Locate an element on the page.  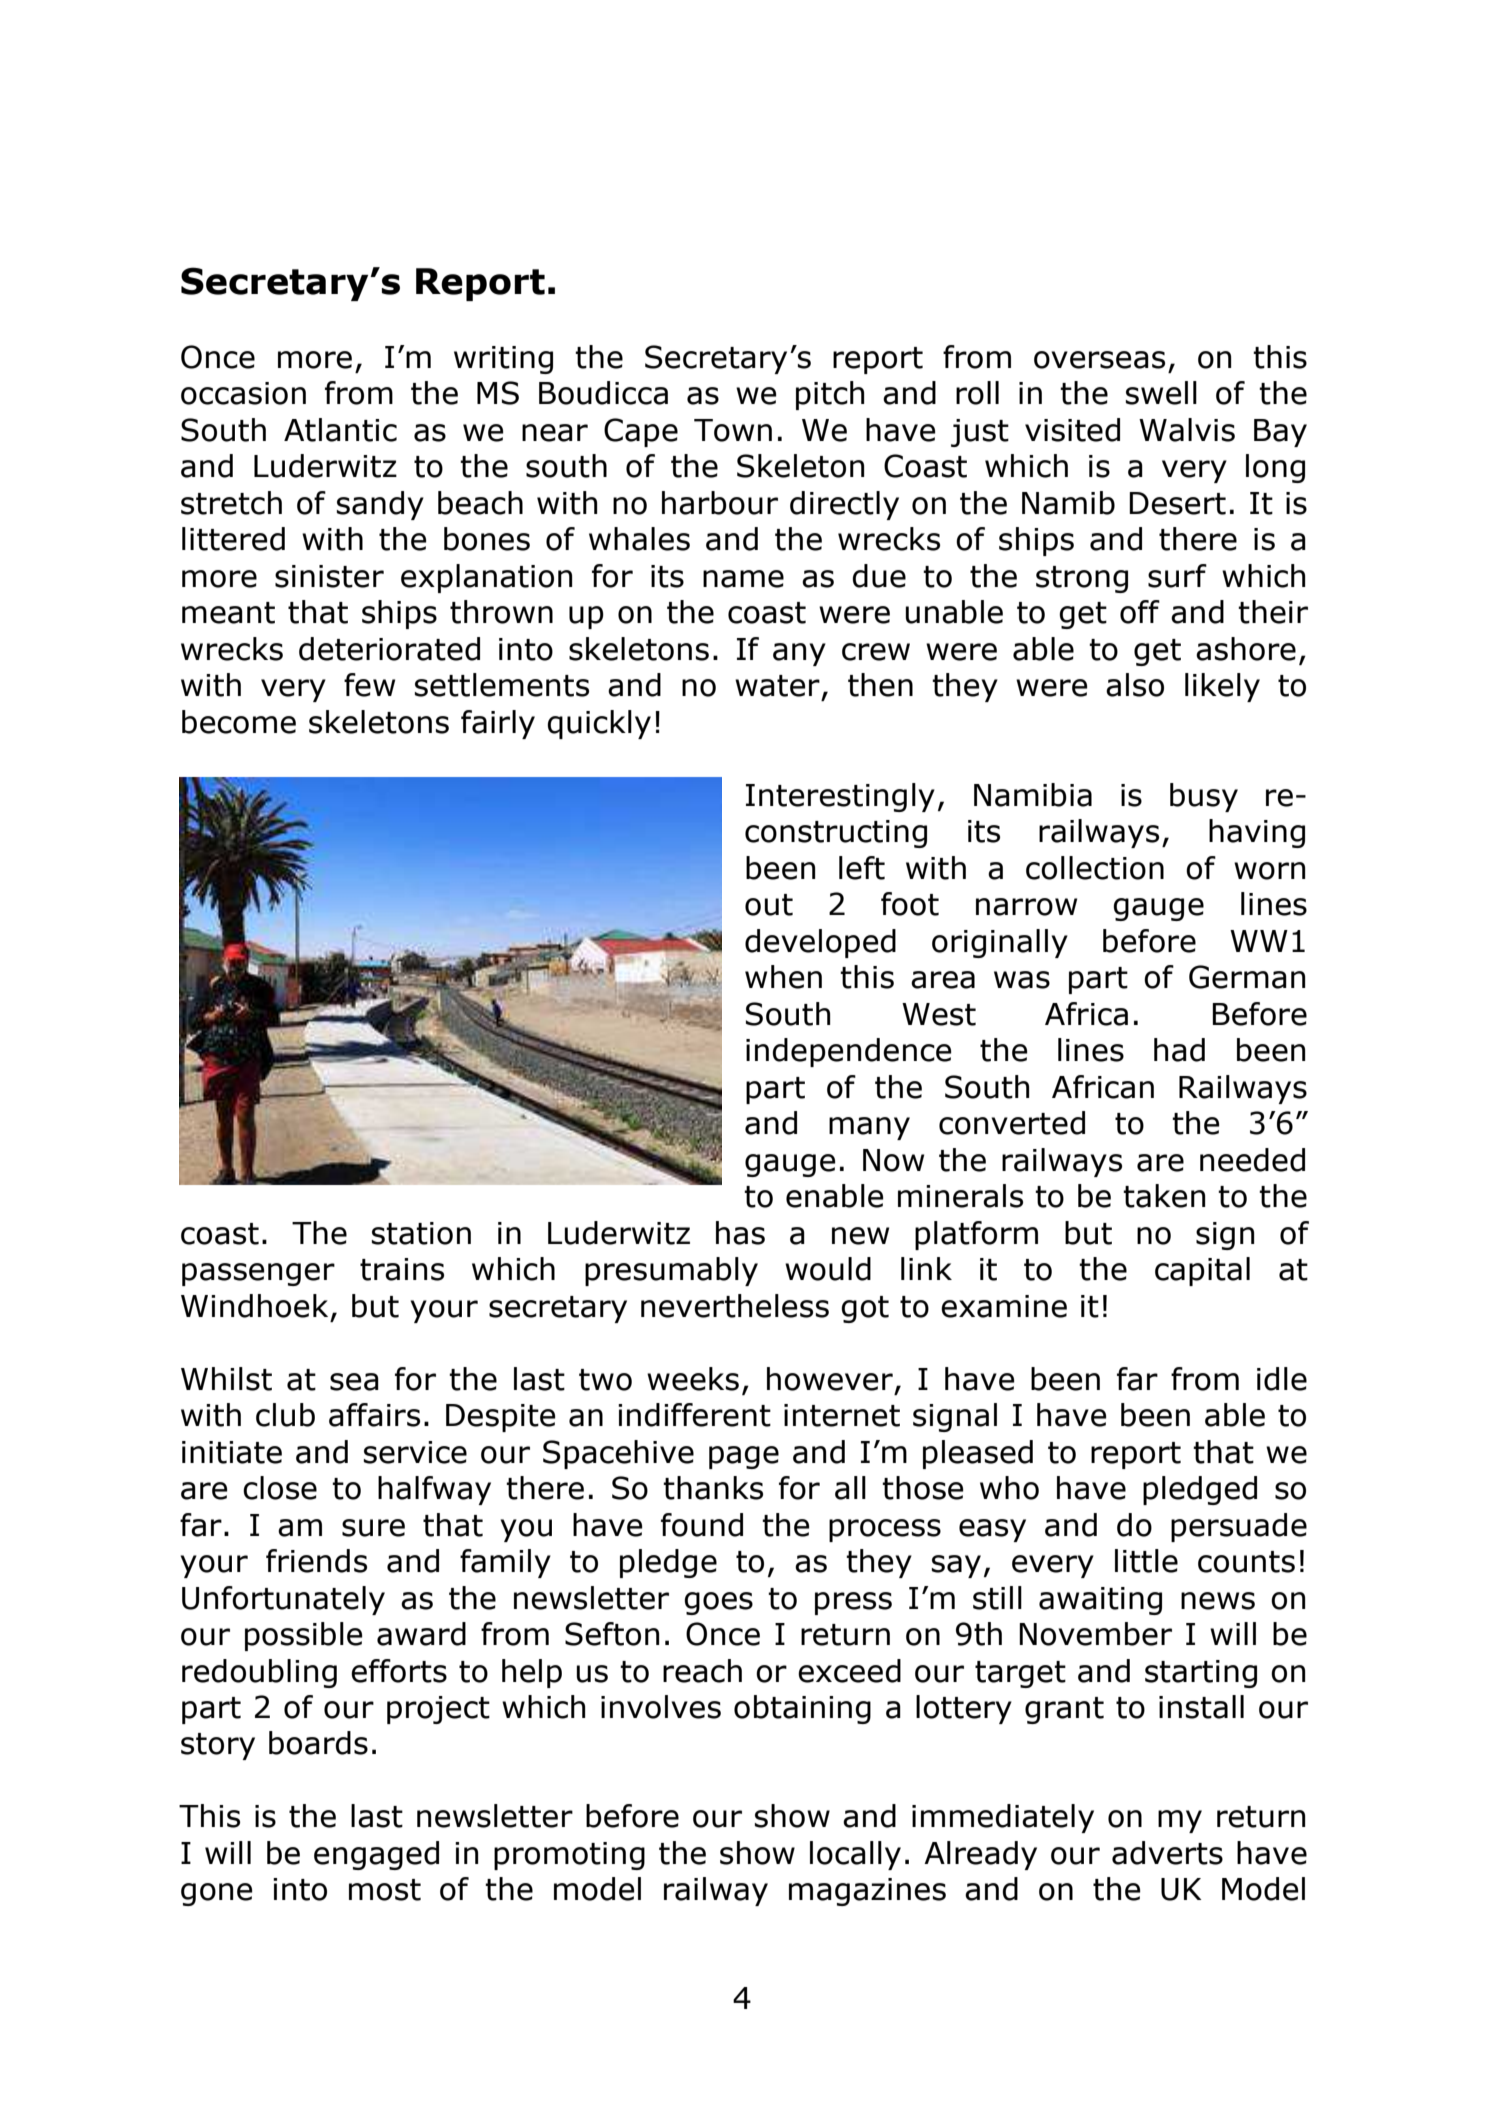
Atlantic is located at coordinates (340, 430).
